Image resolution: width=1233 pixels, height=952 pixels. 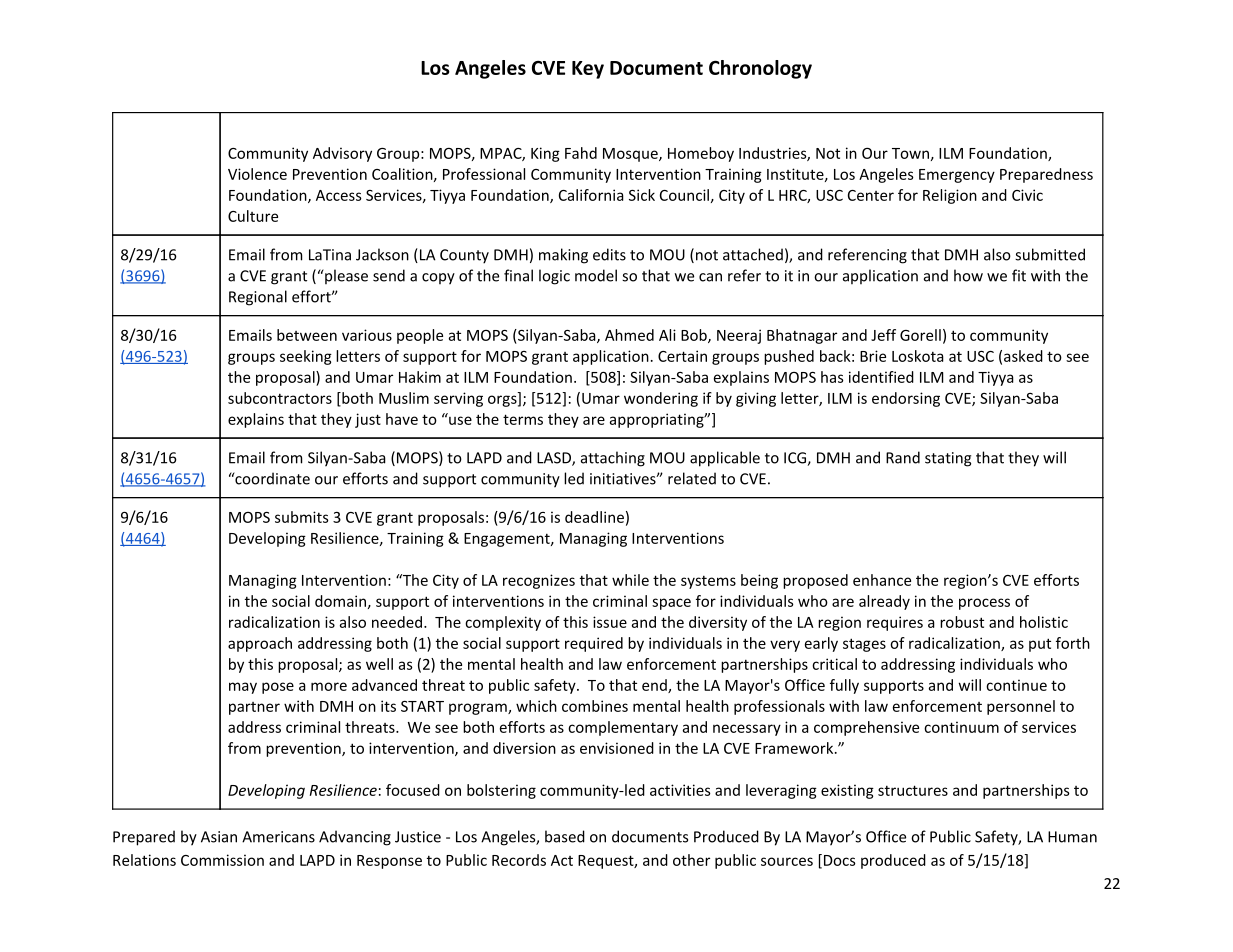 I want to click on Human, so click(x=1072, y=837).
